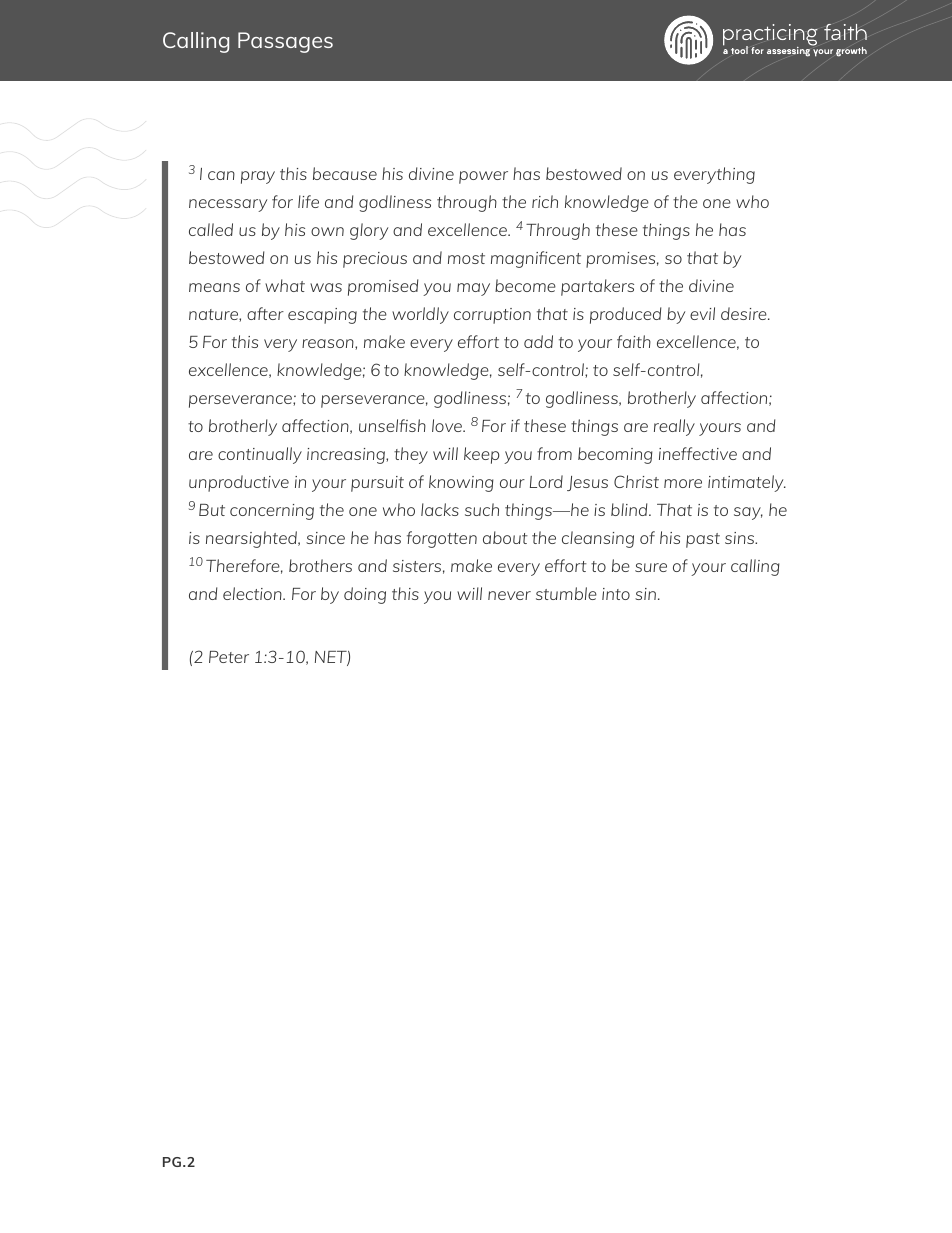 The width and height of the document is (952, 1233). What do you see at coordinates (483, 177) in the document?
I see `power` at bounding box center [483, 177].
